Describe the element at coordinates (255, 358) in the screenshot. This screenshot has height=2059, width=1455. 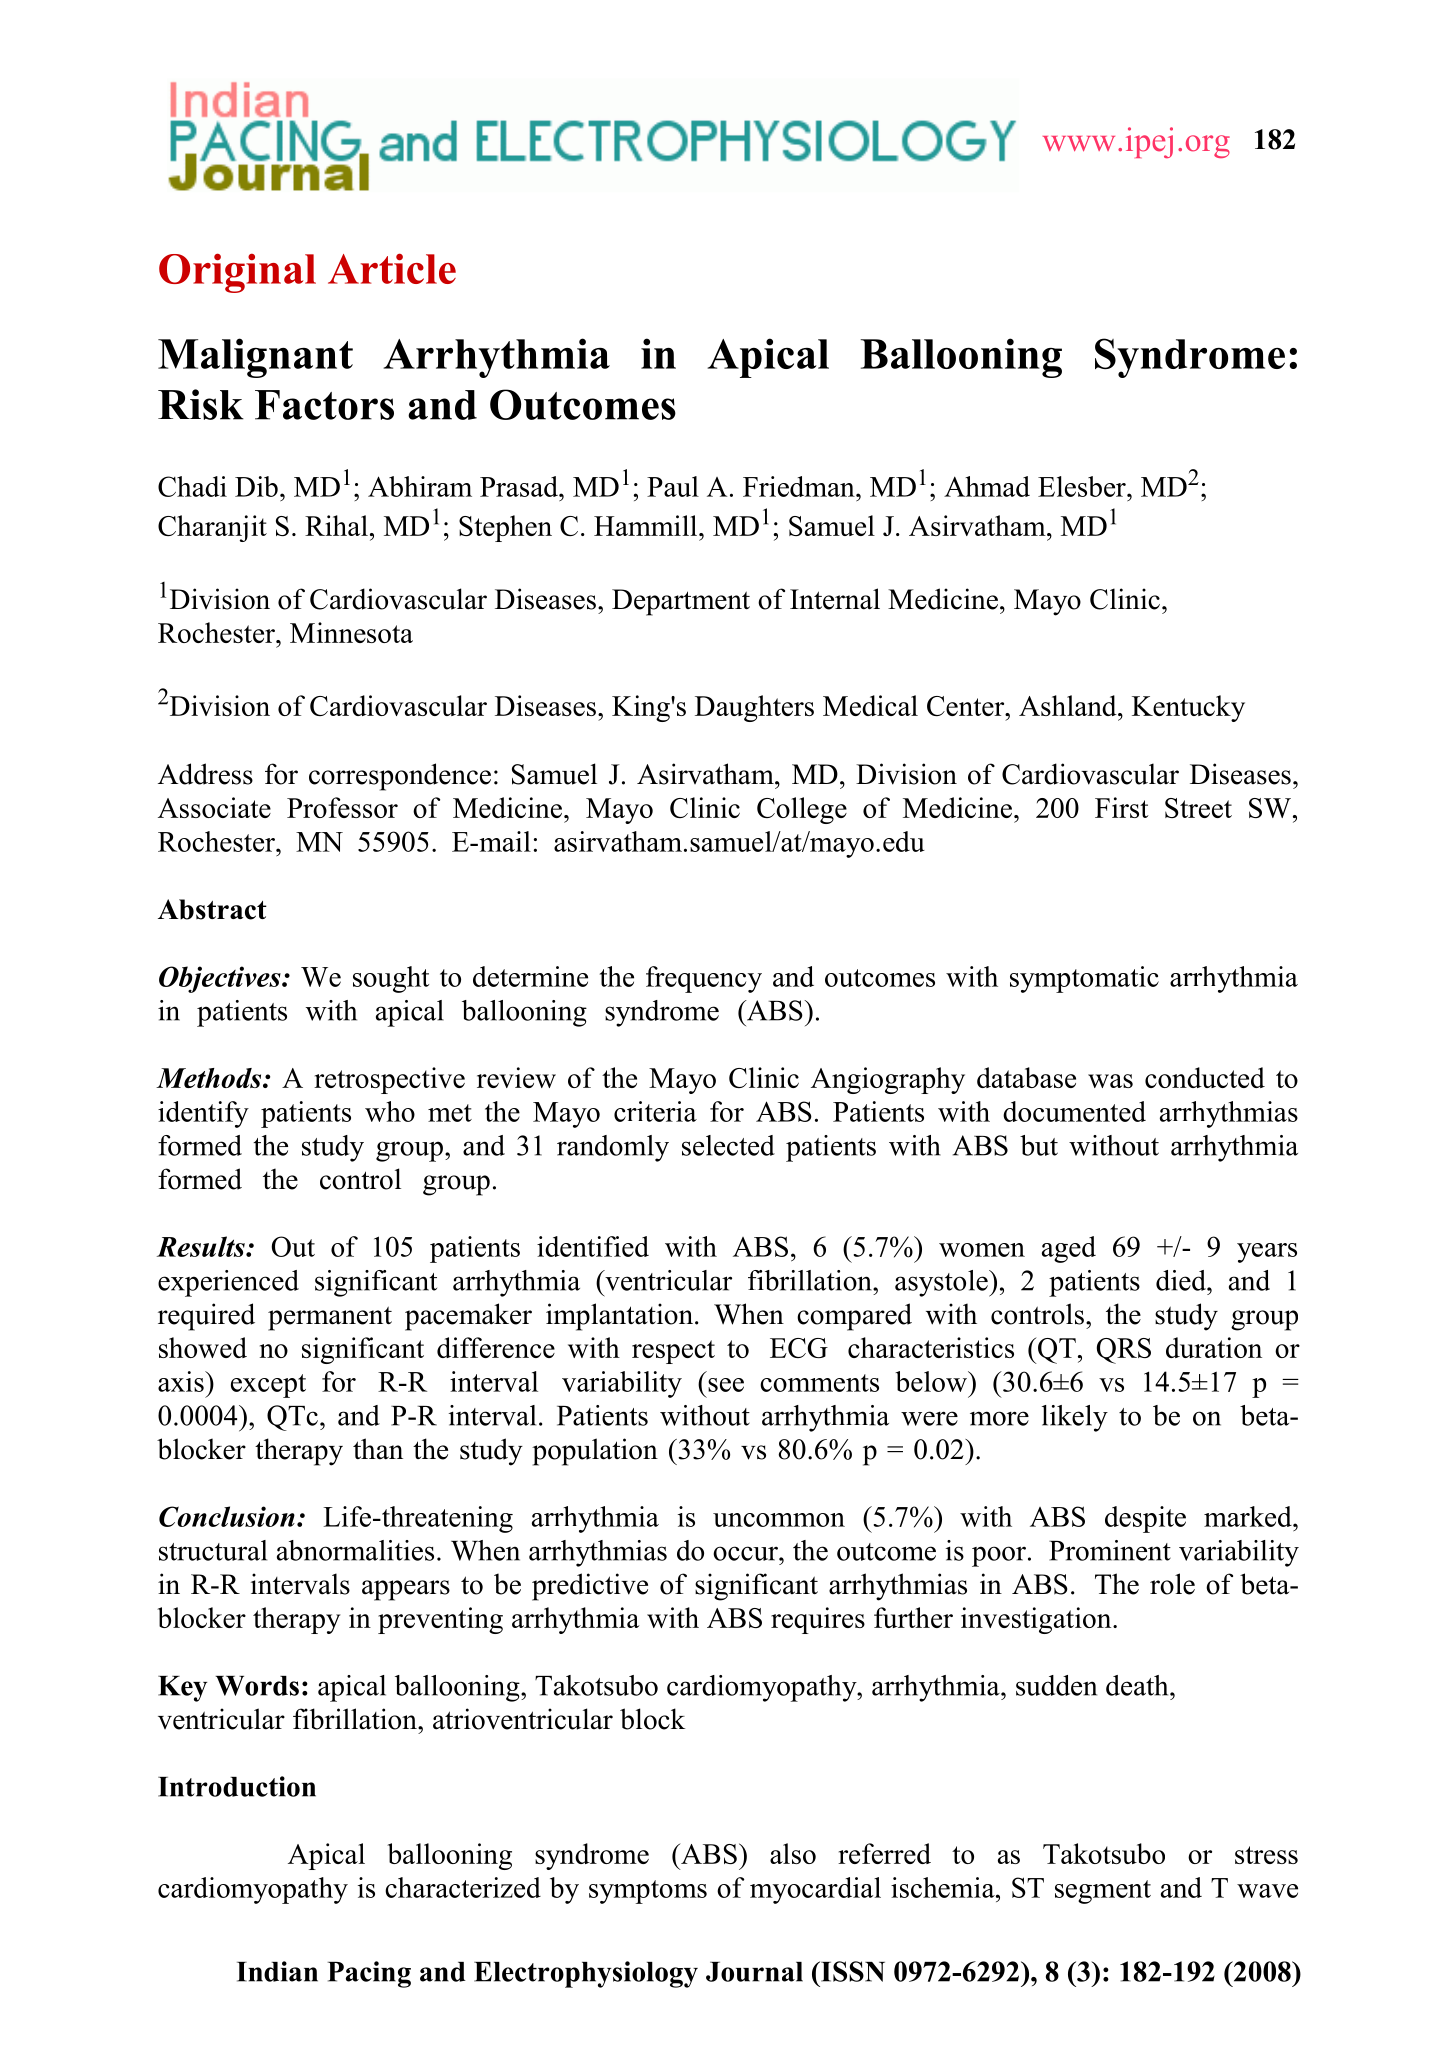
I see `Malignant` at that location.
